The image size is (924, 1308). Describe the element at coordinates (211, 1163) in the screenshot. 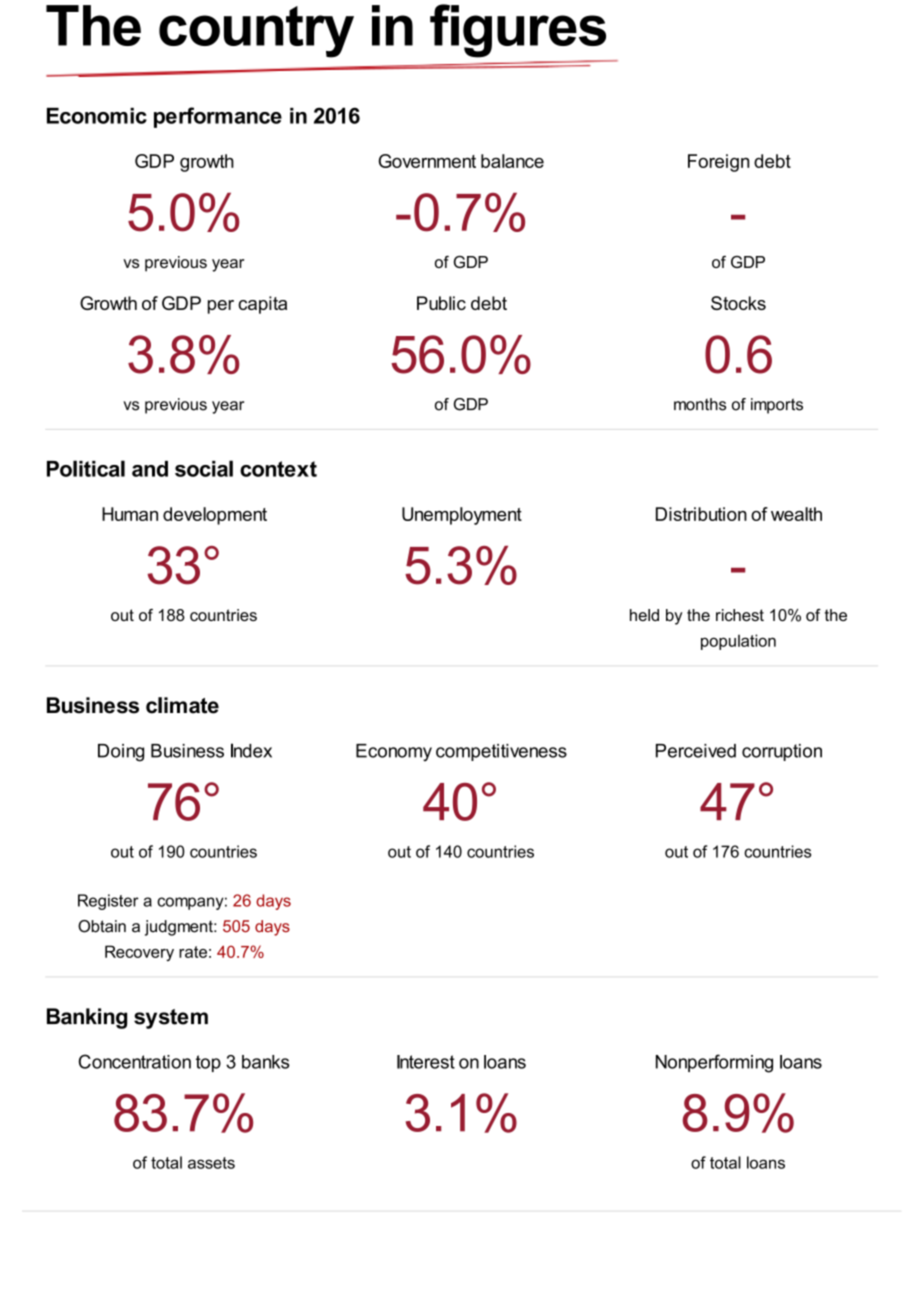

I see `assets` at that location.
